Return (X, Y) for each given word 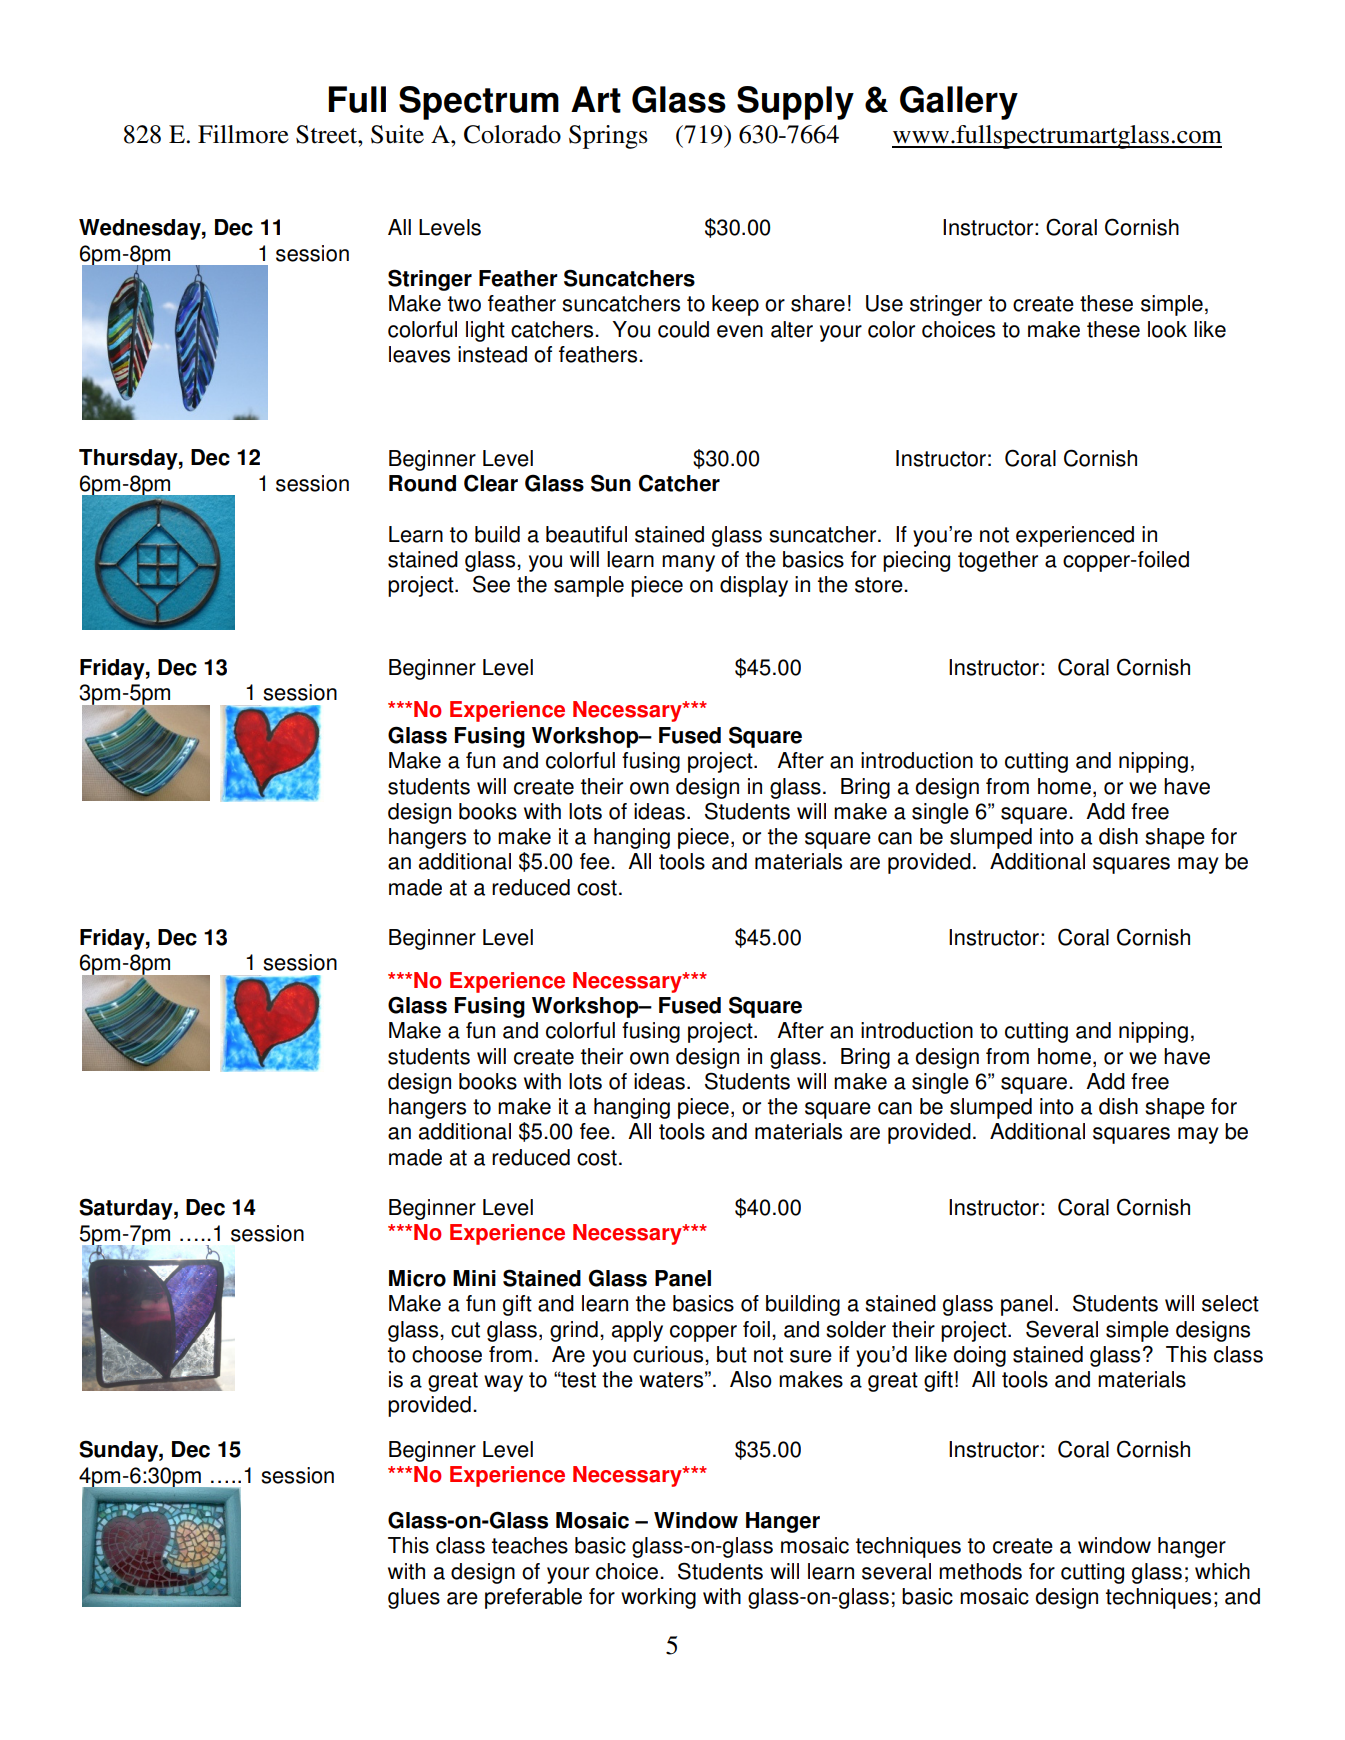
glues (414, 1598)
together (998, 561)
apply (637, 1331)
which (1222, 1571)
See (491, 584)
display (754, 586)
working (658, 1598)
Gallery (959, 103)
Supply (795, 103)
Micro (417, 1278)
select (1230, 1303)
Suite (397, 134)
